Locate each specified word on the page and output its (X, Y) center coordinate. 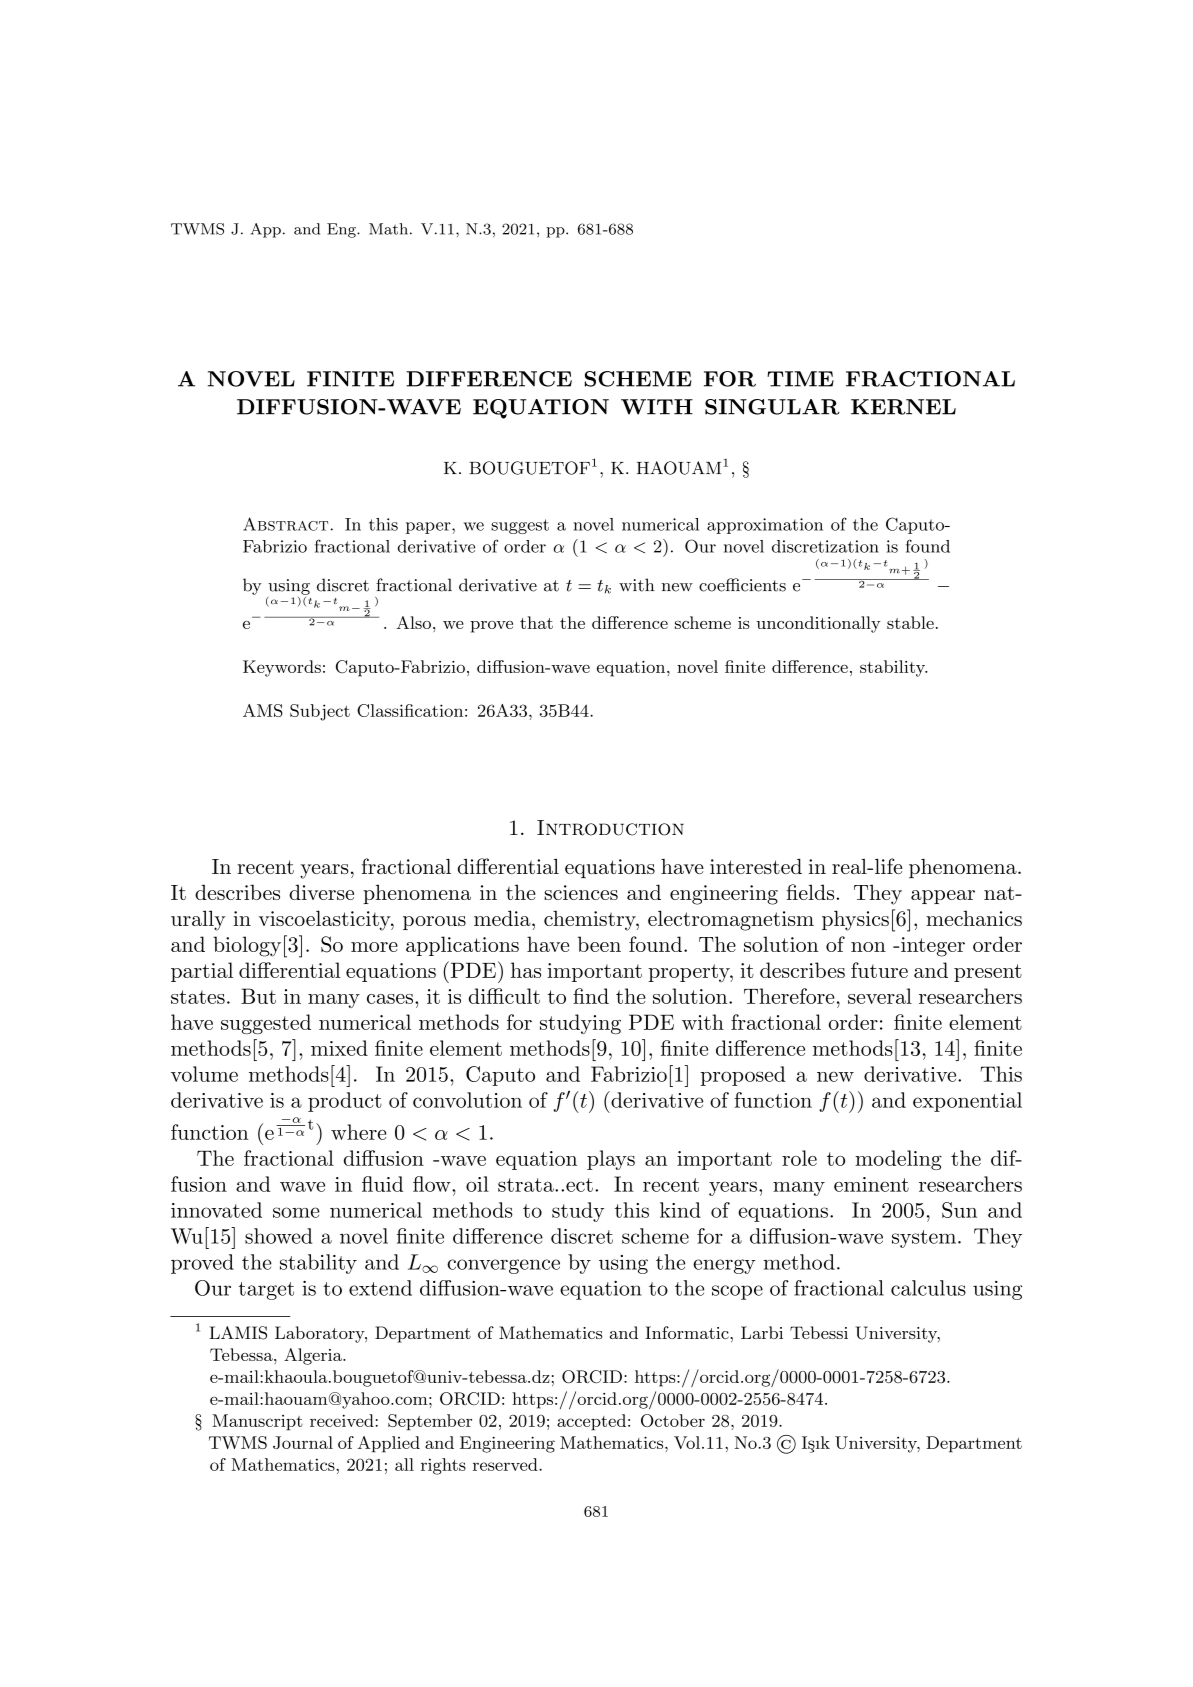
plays (611, 1160)
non (868, 947)
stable (910, 622)
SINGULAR (772, 407)
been (599, 944)
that (536, 622)
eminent (871, 1184)
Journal (303, 1442)
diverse (321, 892)
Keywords (282, 668)
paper (429, 528)
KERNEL (903, 407)
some (296, 1212)
